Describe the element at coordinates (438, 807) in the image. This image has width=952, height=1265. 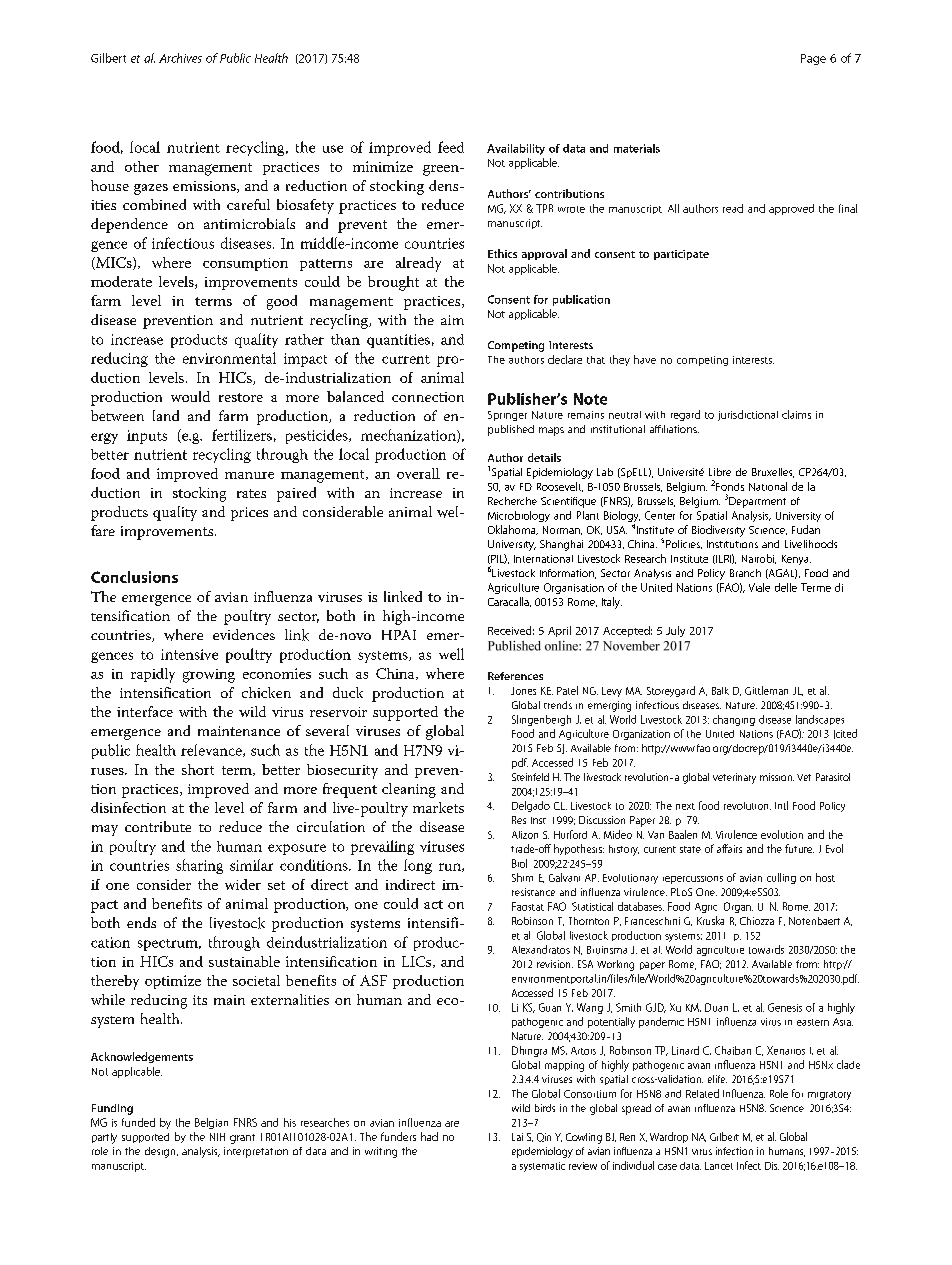
I see `markets` at that location.
